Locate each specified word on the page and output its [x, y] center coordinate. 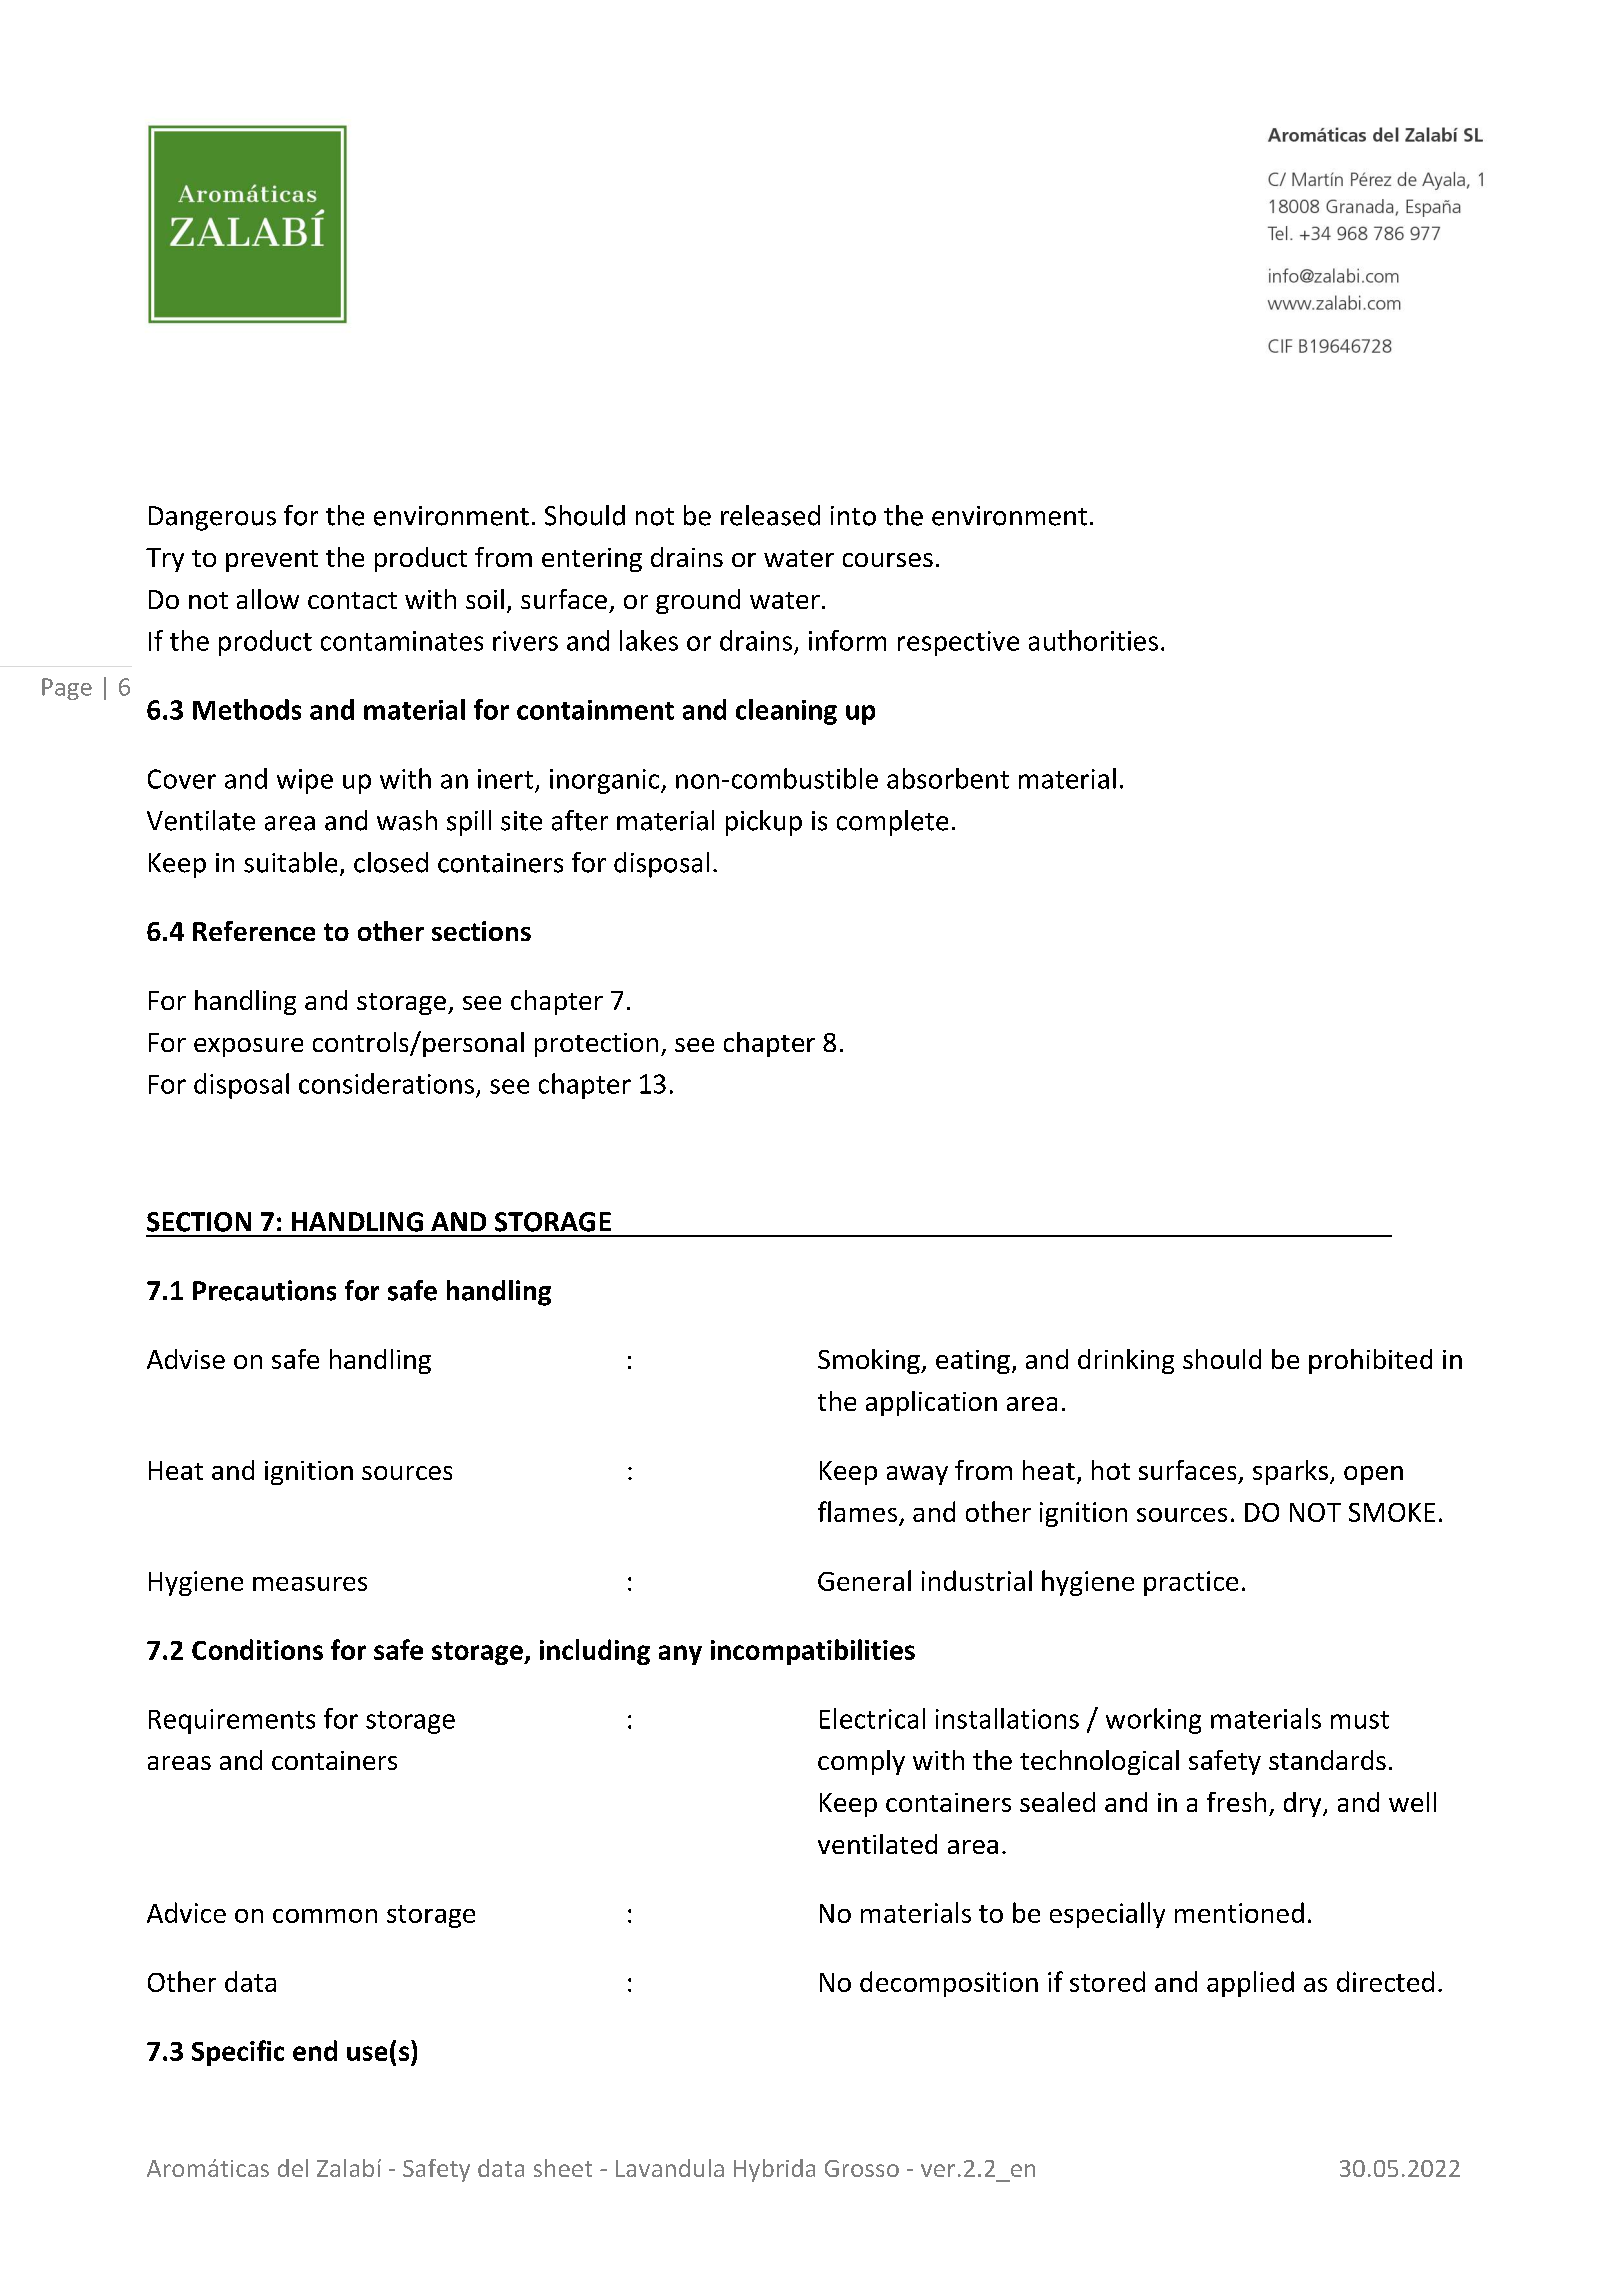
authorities [1093, 640]
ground [698, 601]
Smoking [870, 1361]
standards [1327, 1760]
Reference [254, 931]
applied [1250, 1984]
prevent [272, 561]
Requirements [232, 1721]
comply [861, 1762]
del [293, 2168]
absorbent [948, 778]
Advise [186, 1359]
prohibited [1370, 1361]
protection [596, 1045]
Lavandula [670, 2168]
